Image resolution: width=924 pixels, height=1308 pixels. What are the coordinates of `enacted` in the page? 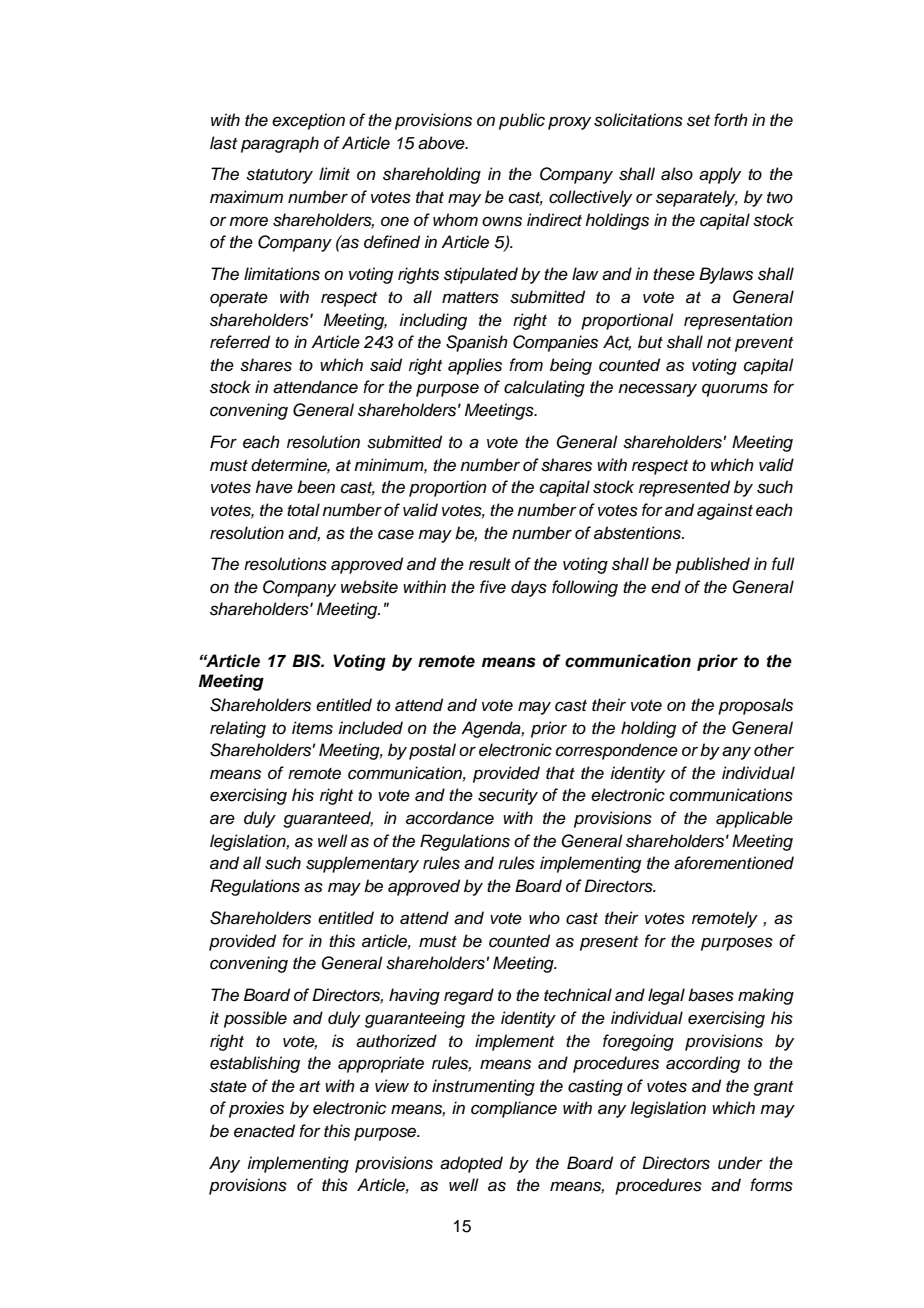 It's located at (264, 1131).
